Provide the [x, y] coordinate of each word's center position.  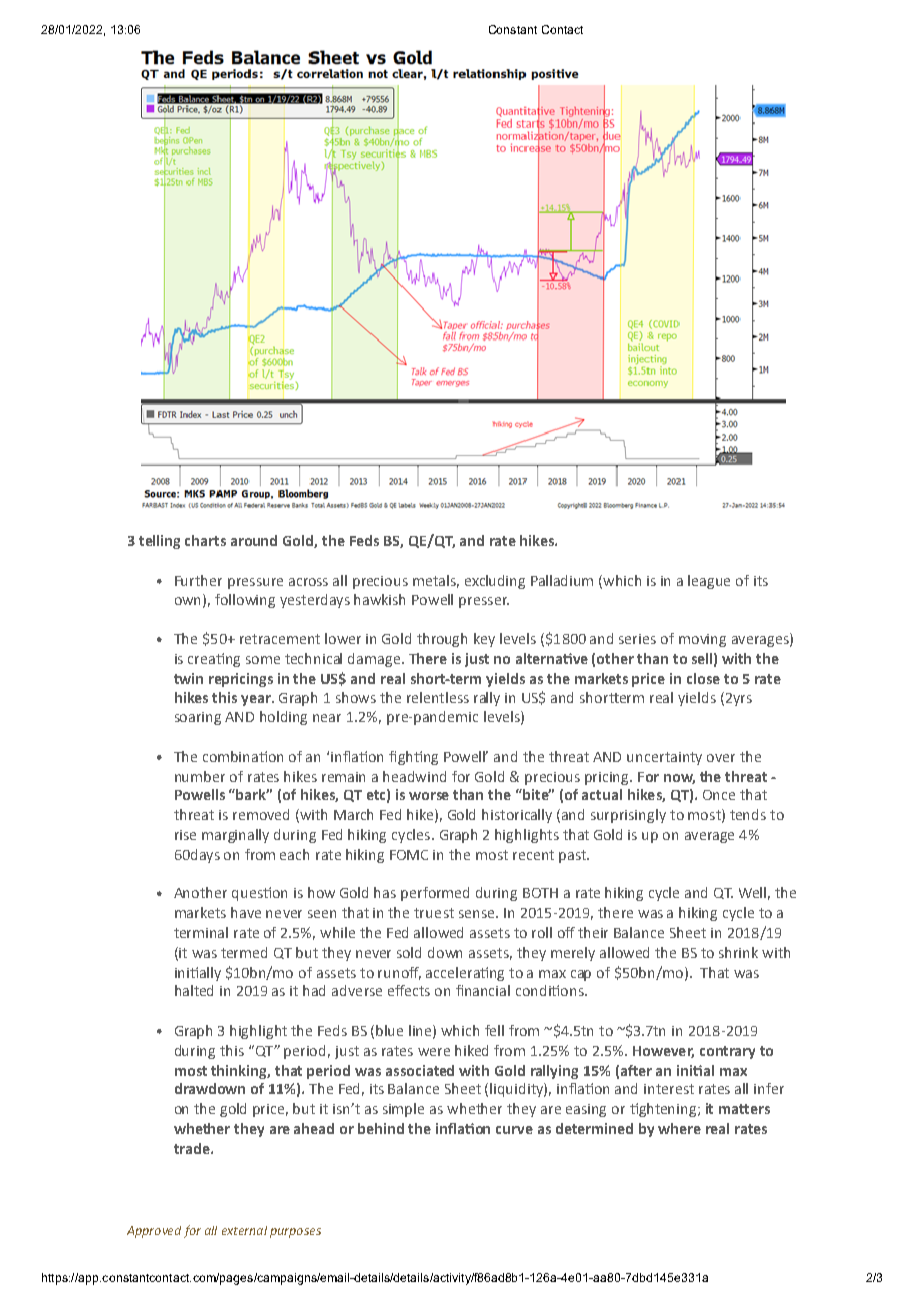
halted [194, 990]
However [663, 1052]
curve [514, 1130]
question [259, 894]
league [709, 582]
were [434, 1052]
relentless [438, 697]
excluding [495, 582]
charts [205, 540]
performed [435, 894]
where [679, 1128]
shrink [738, 952]
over [721, 758]
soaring [198, 718]
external [244, 1230]
